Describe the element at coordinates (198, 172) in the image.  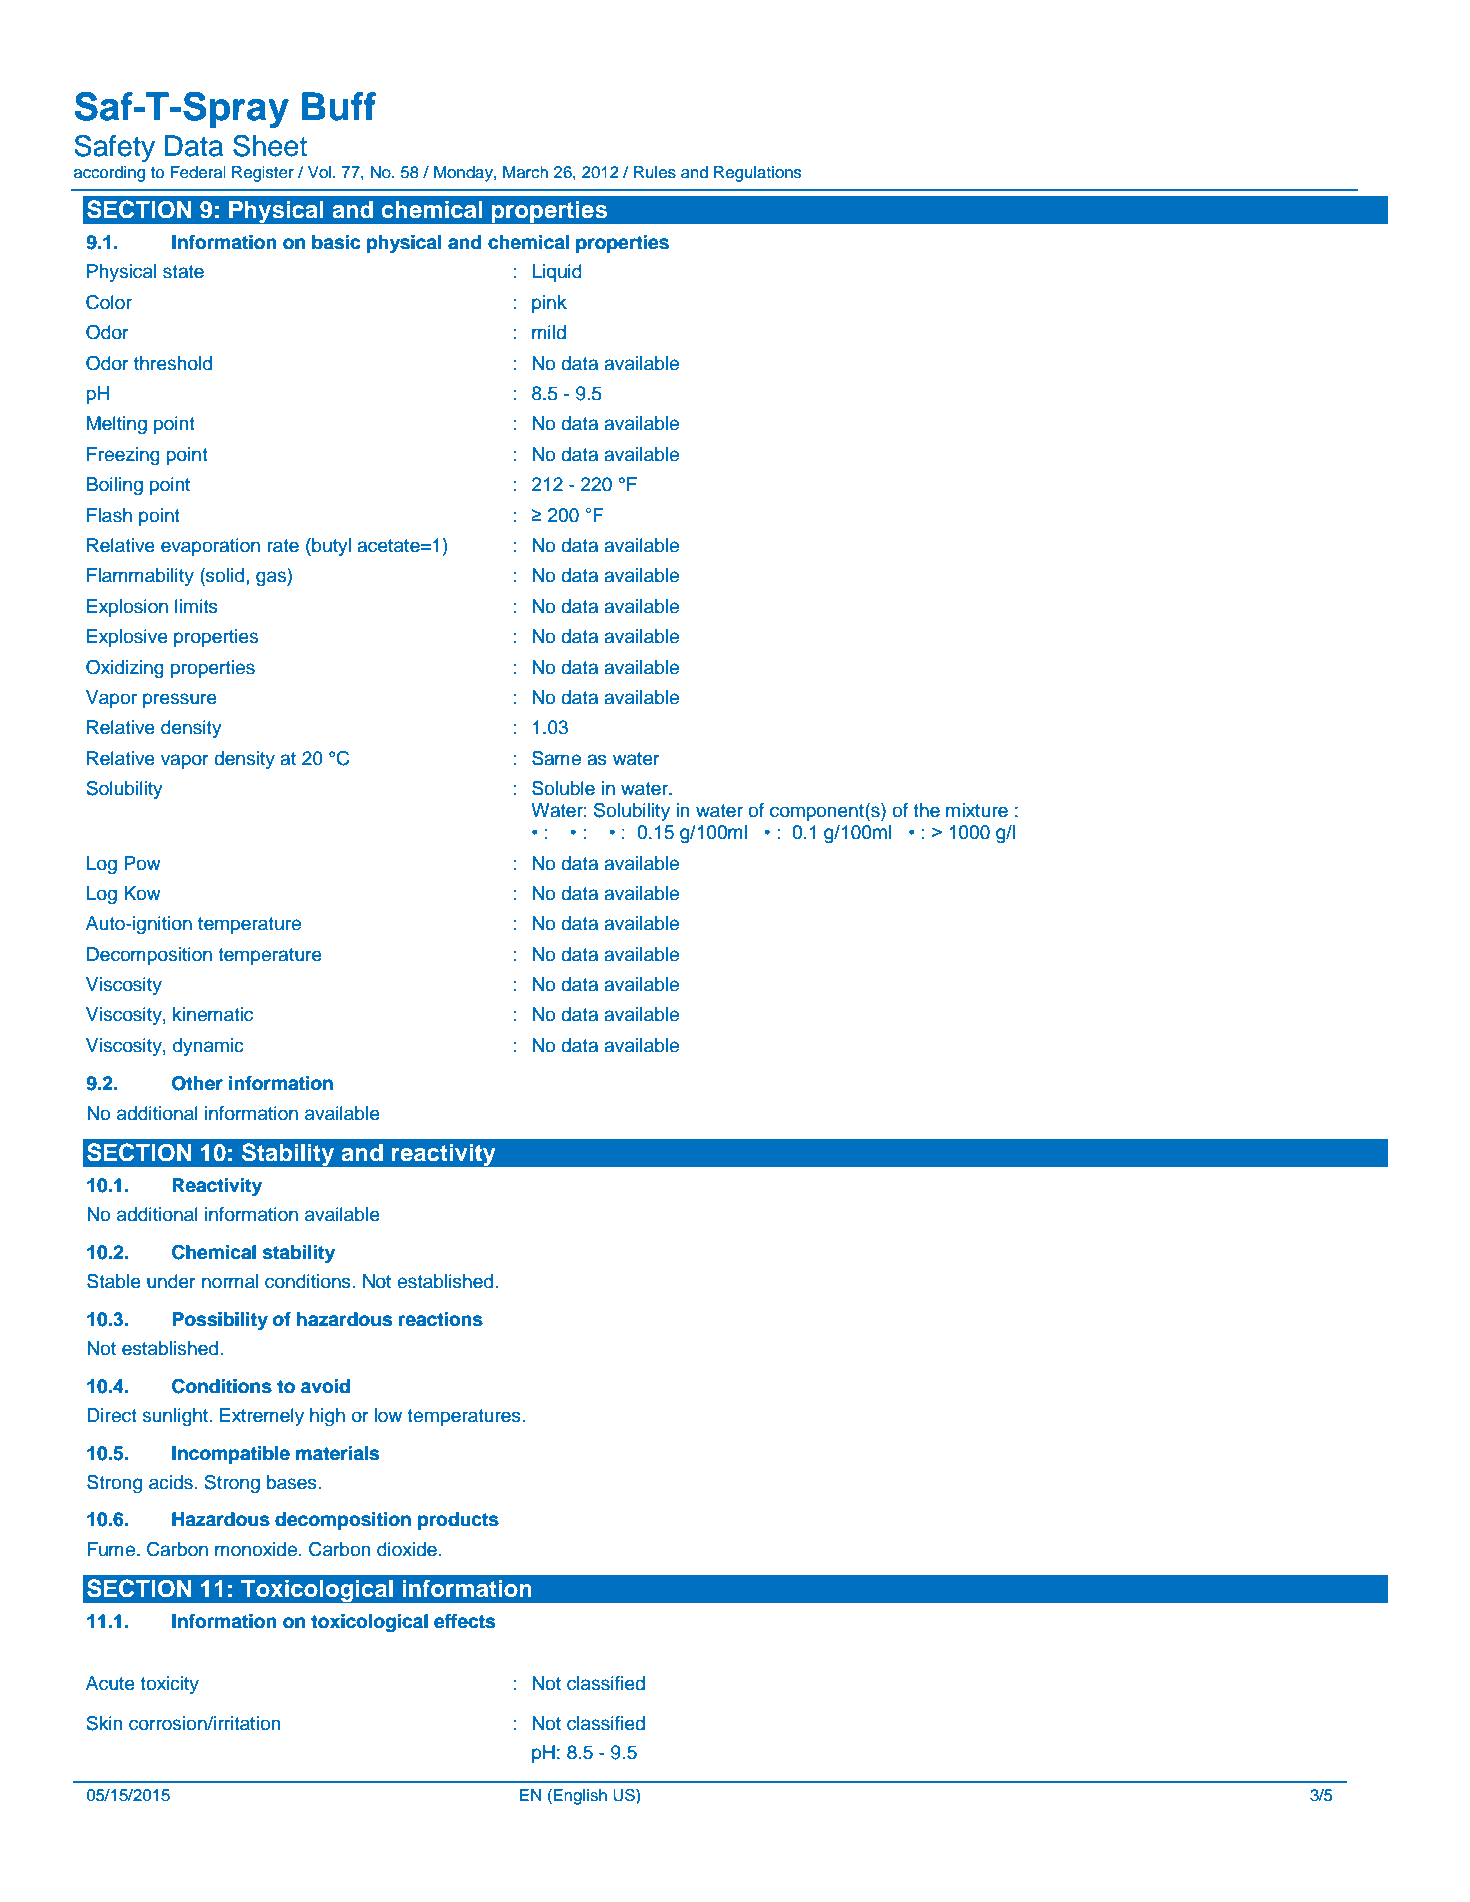
I see `Federal` at that location.
